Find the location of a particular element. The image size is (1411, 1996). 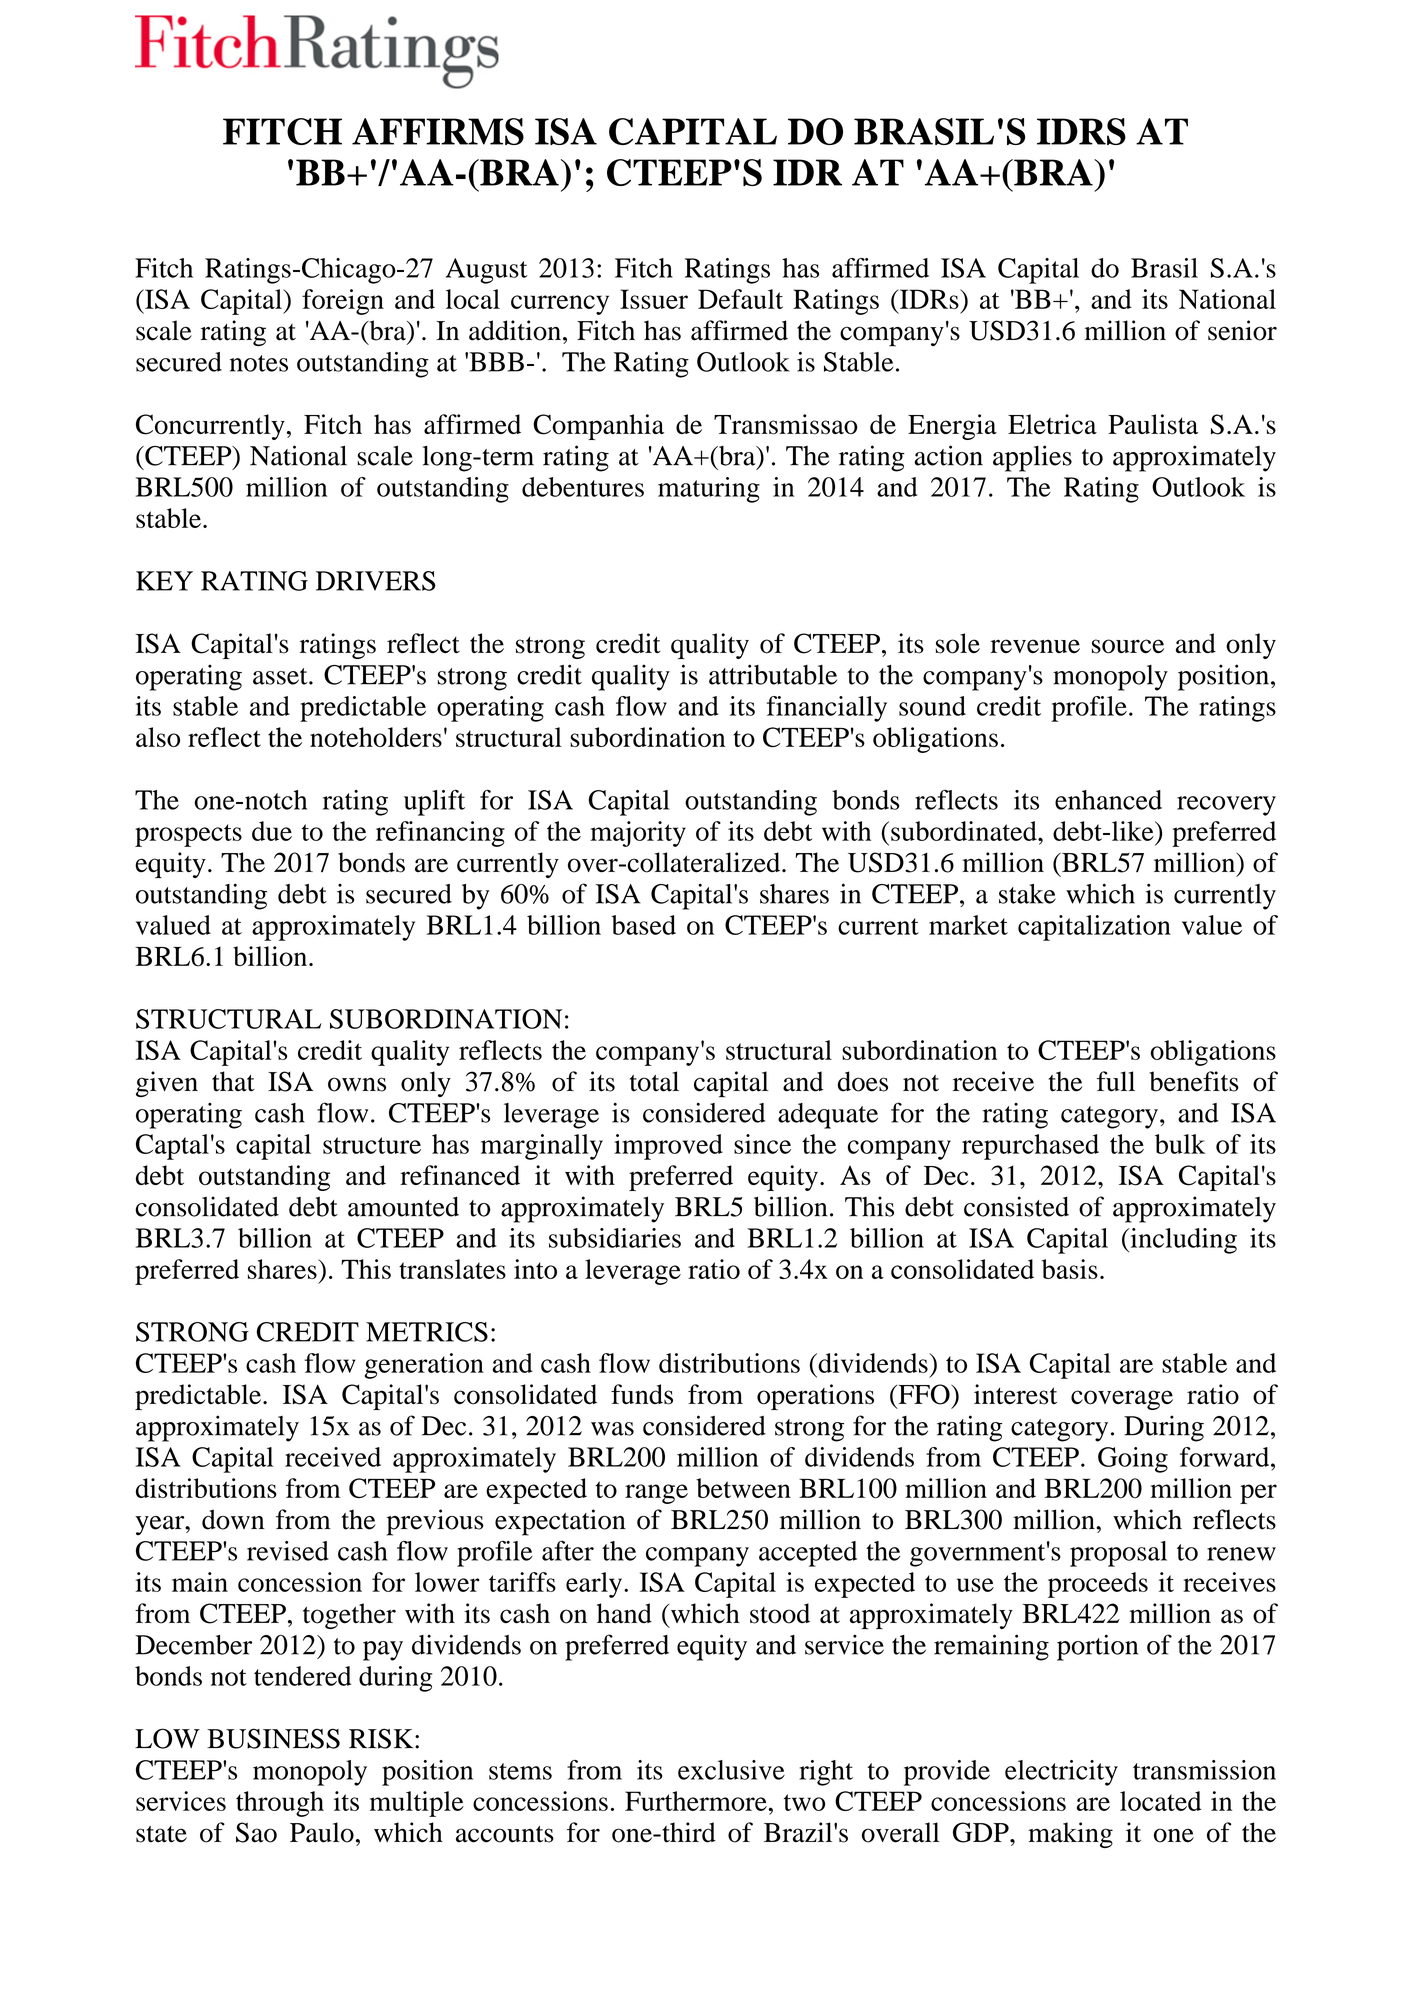

basis is located at coordinates (1070, 1269).
